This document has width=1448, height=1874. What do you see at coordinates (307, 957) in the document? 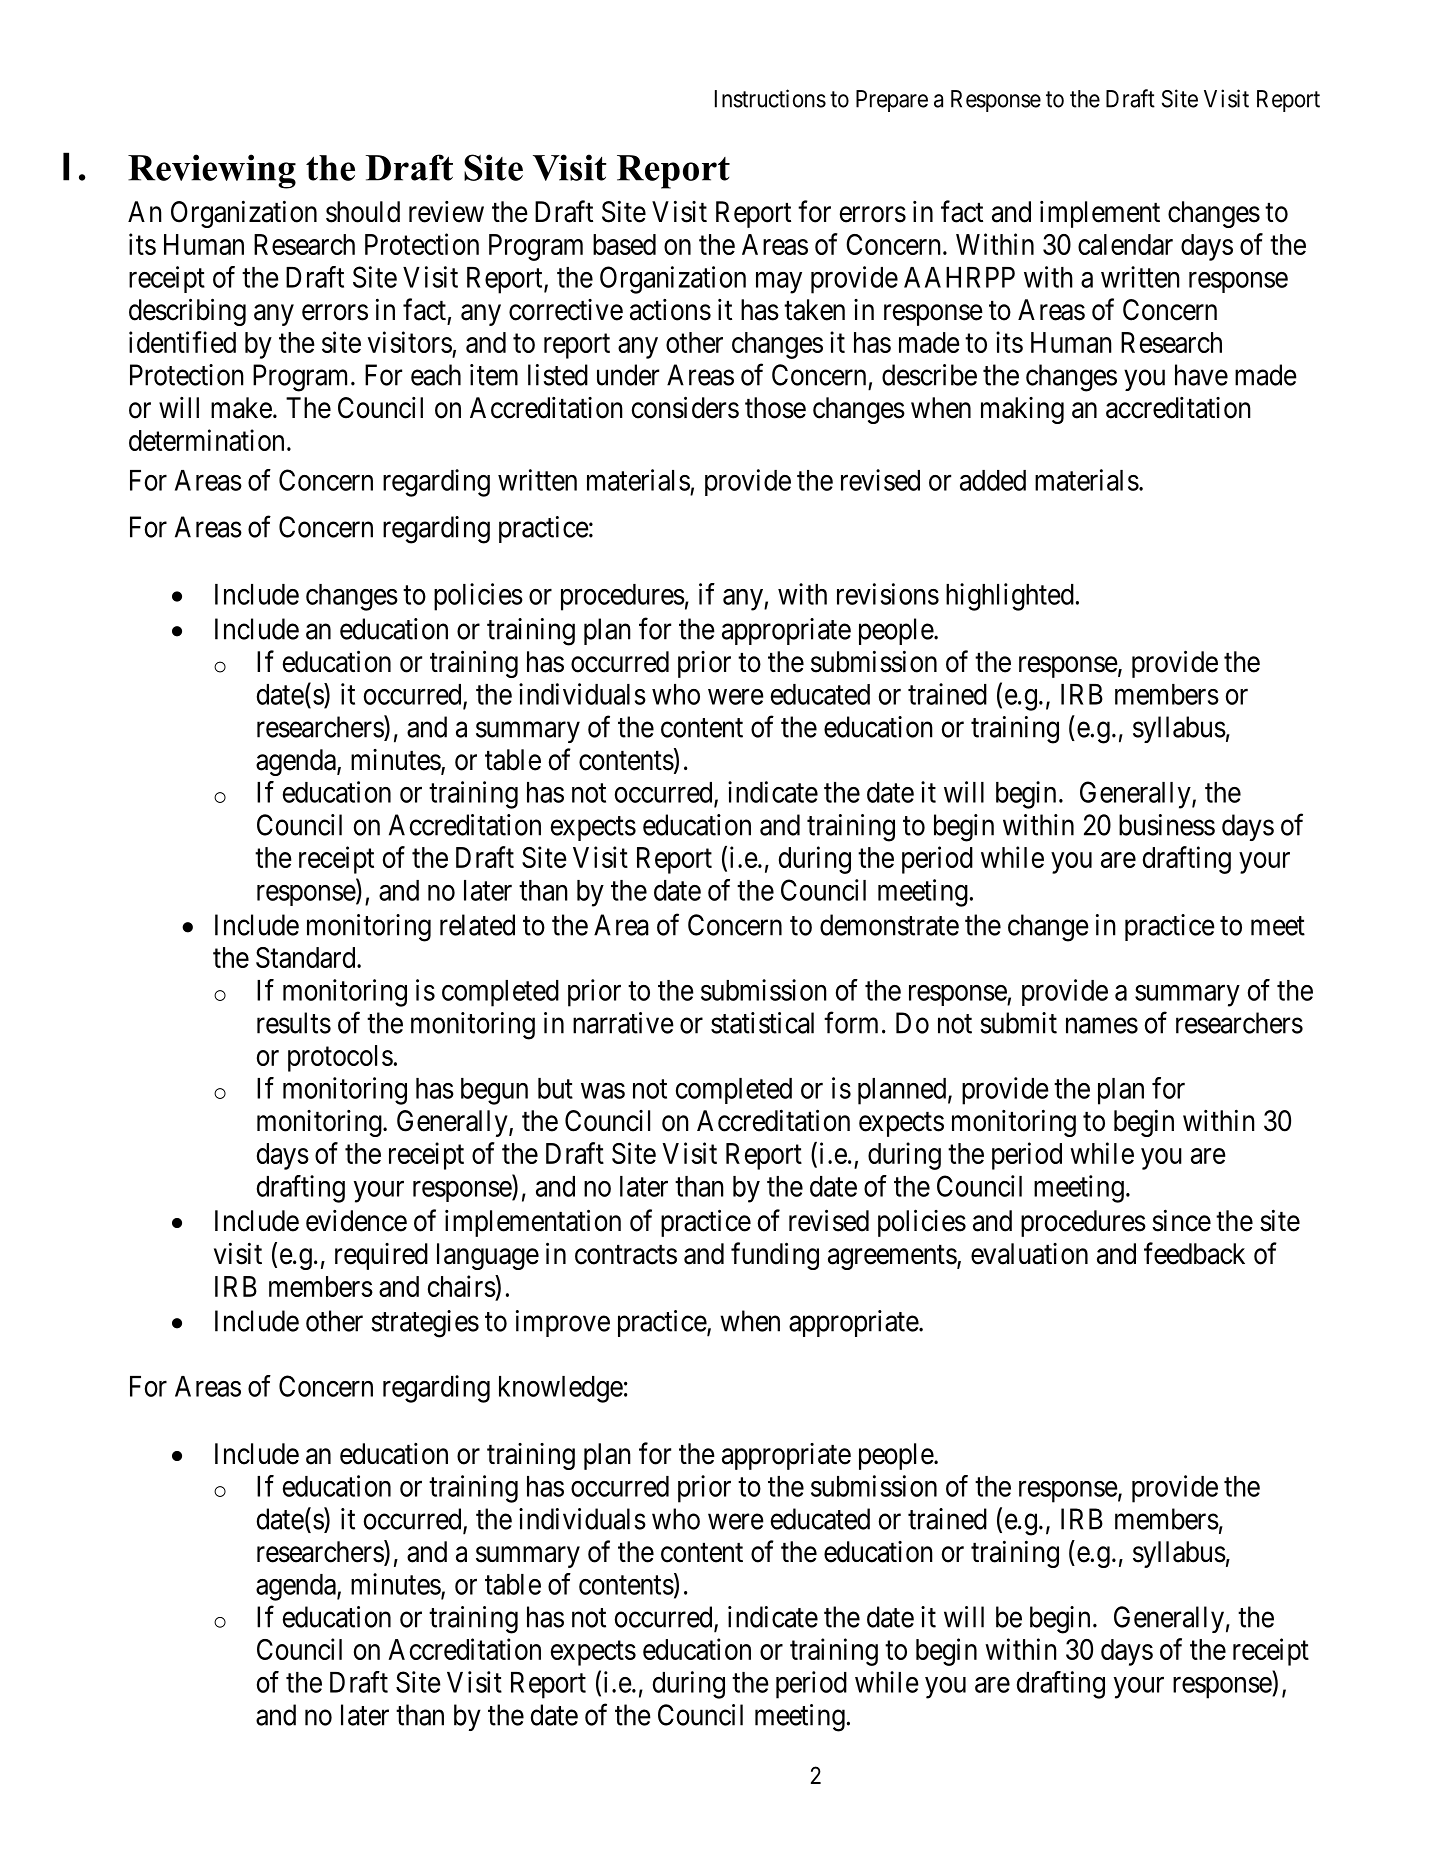
I see `Standard` at bounding box center [307, 957].
